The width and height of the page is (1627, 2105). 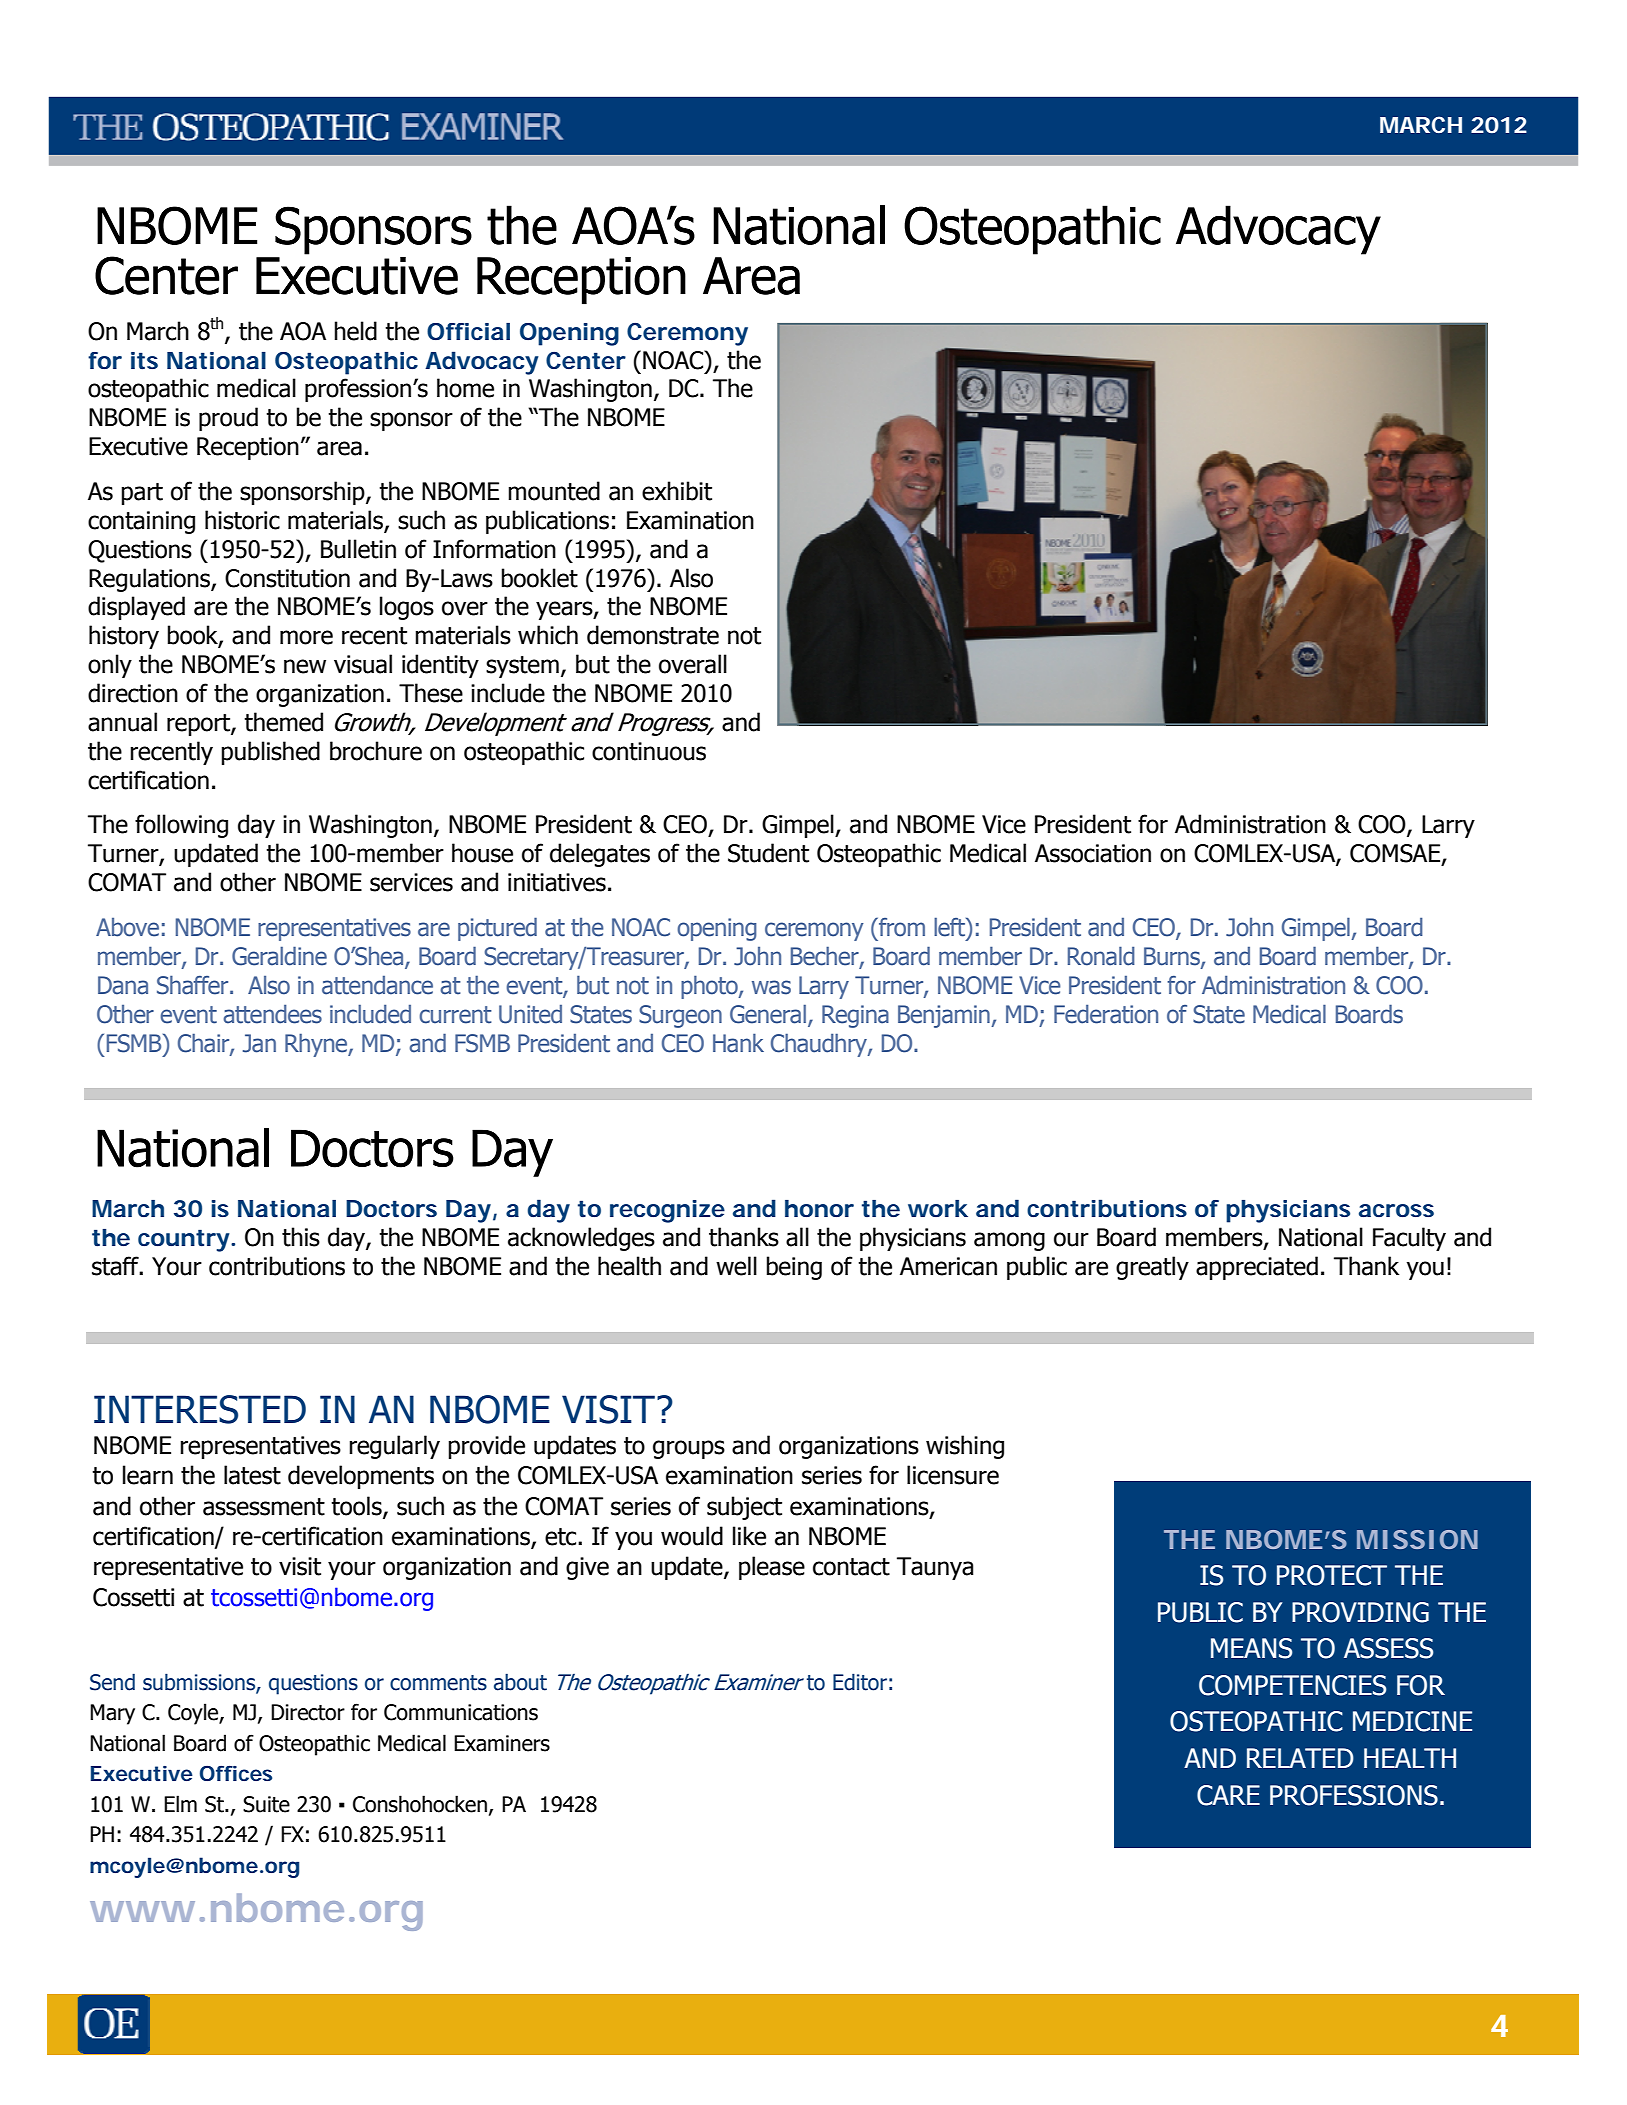 I want to click on General, so click(x=768, y=1014).
